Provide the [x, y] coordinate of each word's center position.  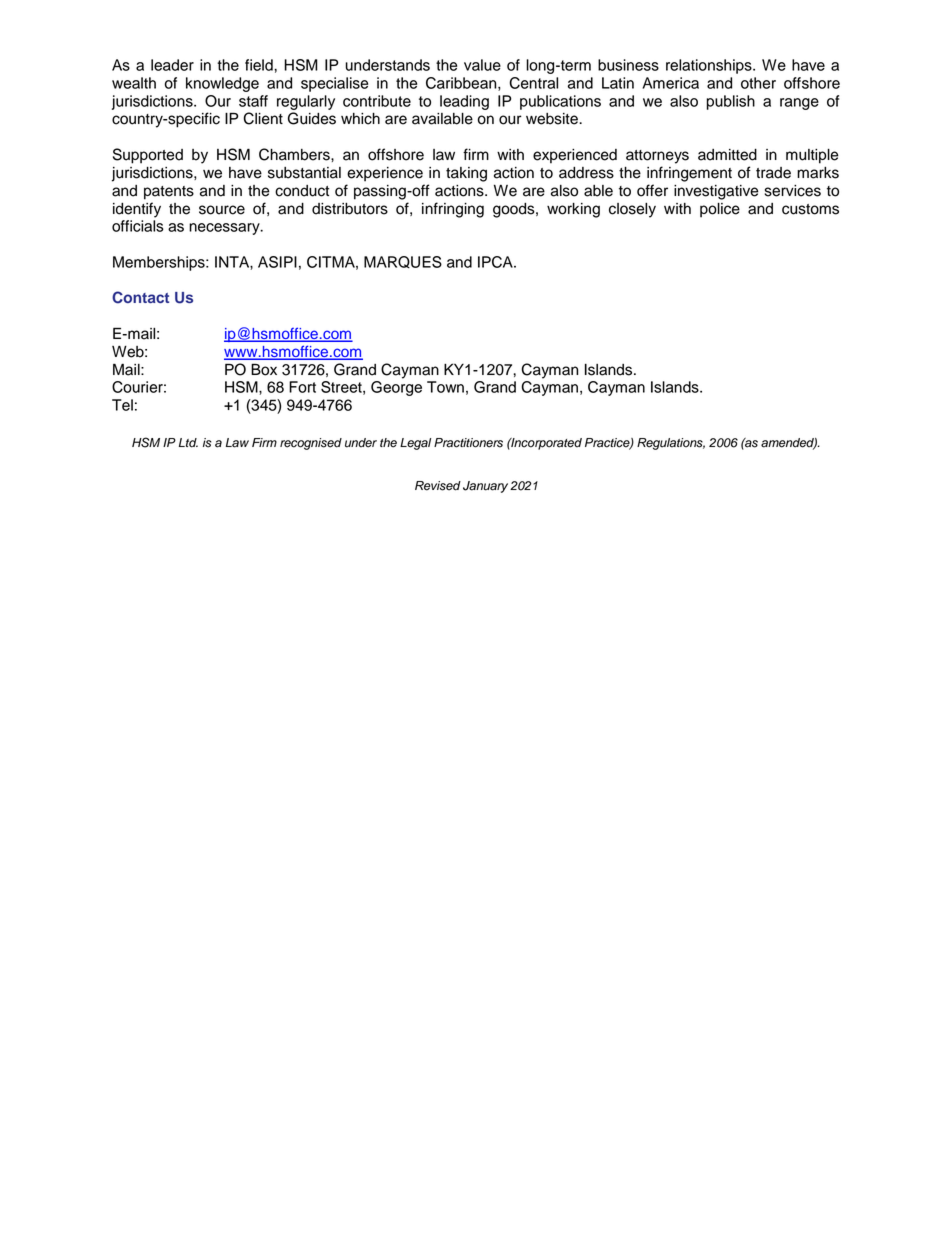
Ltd [188, 443]
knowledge [222, 84]
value [482, 65]
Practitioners [468, 443]
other [758, 83]
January [485, 487]
